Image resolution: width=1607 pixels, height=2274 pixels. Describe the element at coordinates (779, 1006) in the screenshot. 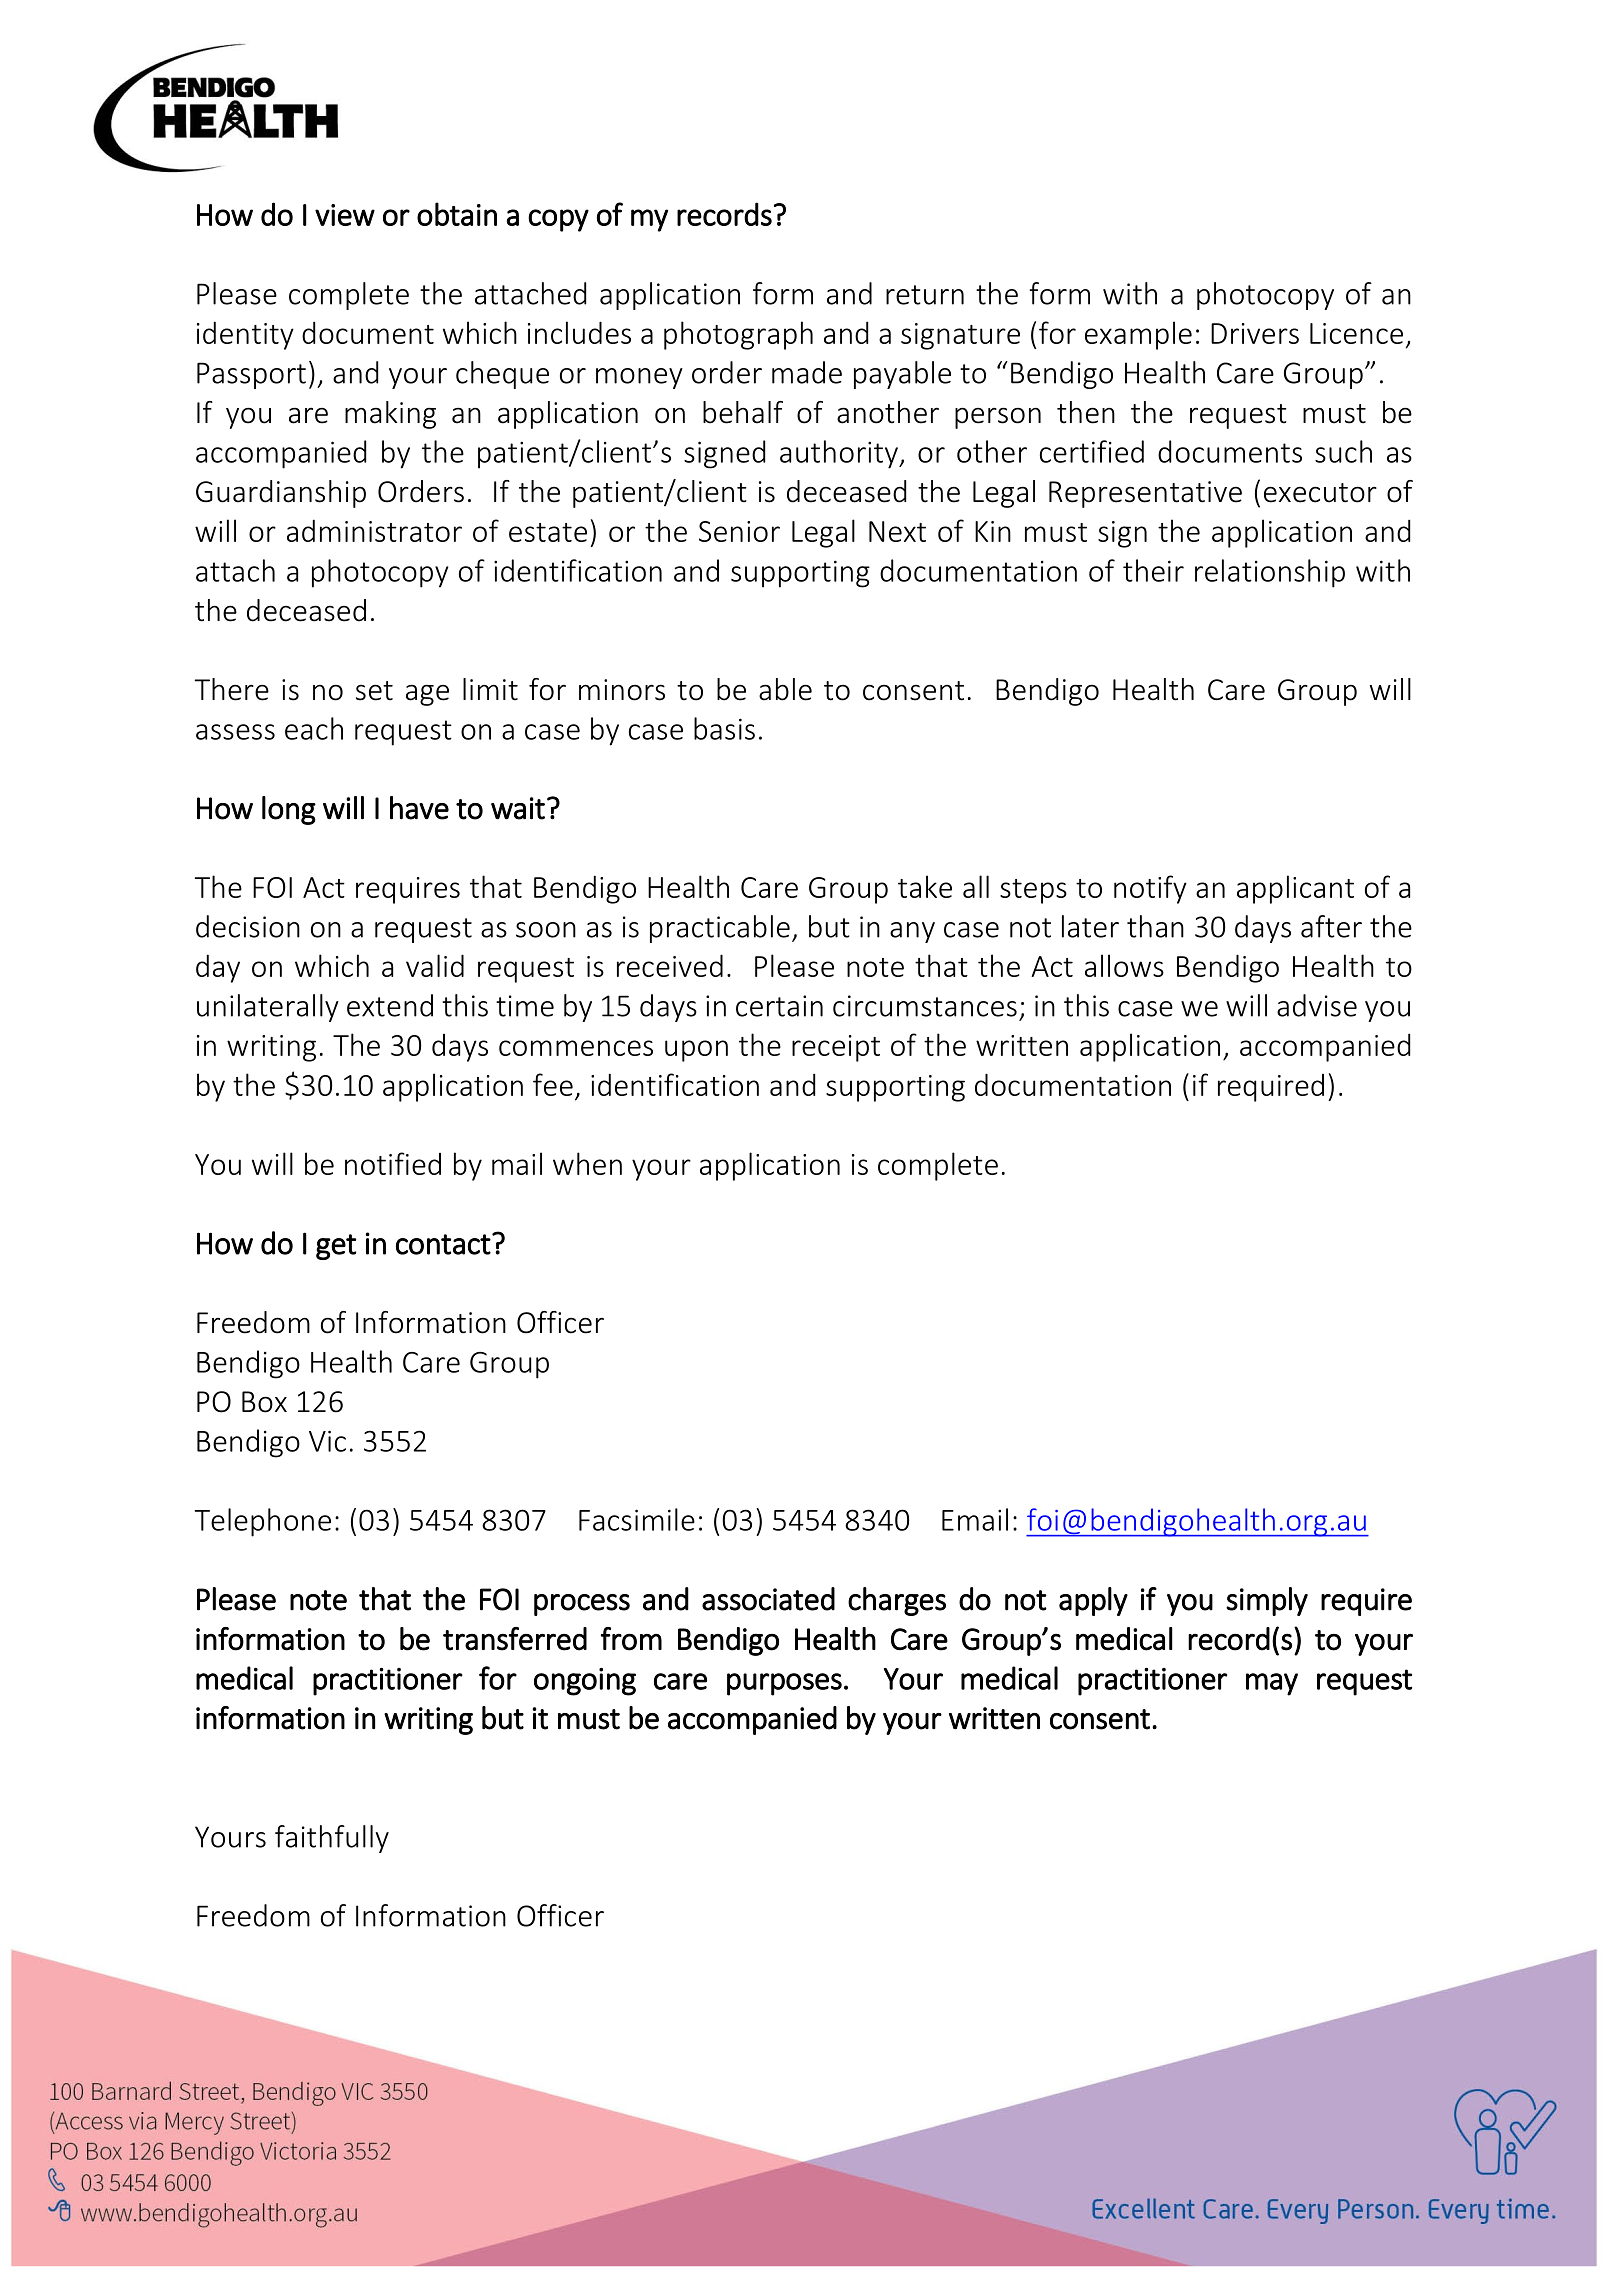

I see `certain` at that location.
